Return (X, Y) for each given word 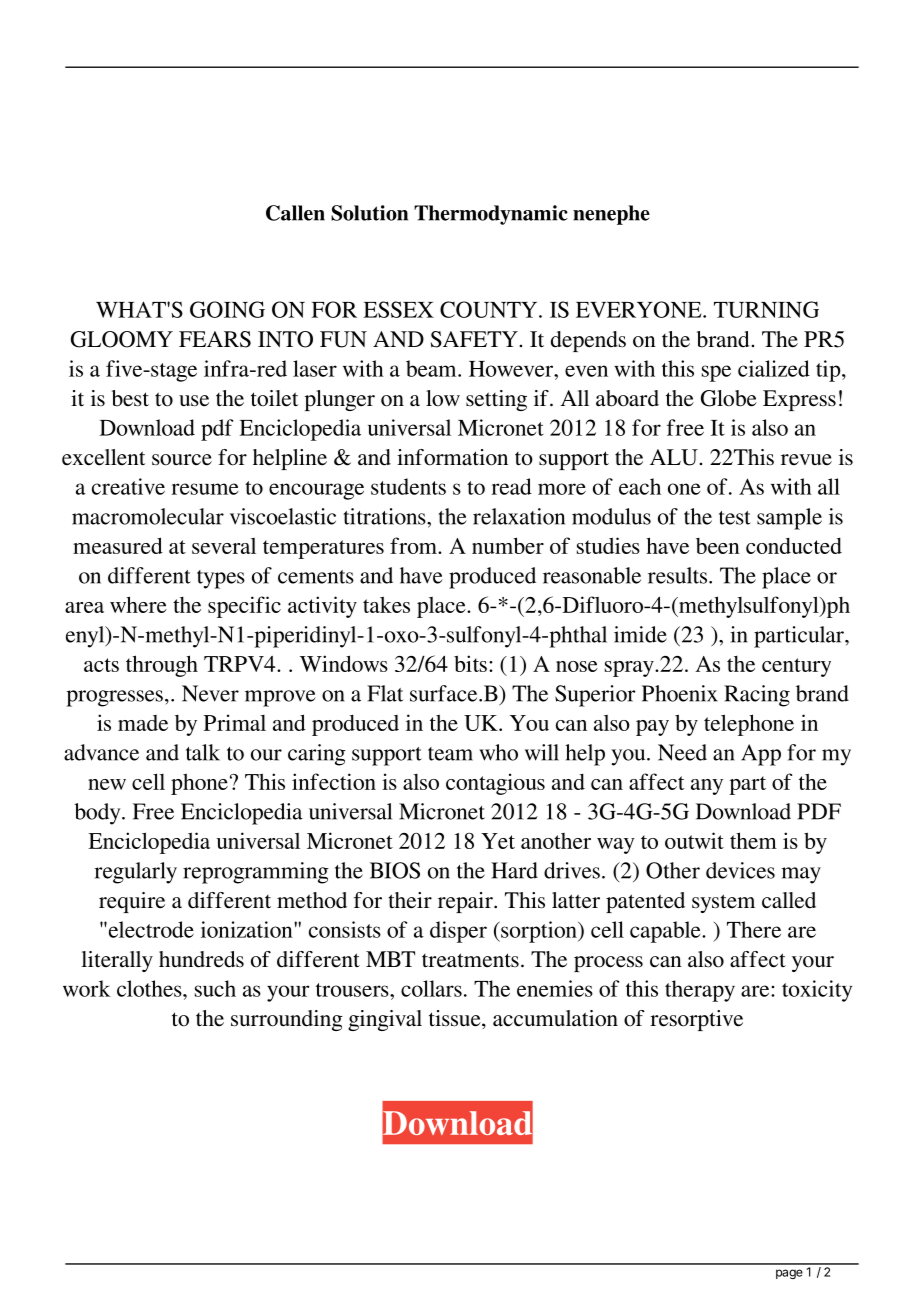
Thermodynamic (491, 215)
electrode (150, 929)
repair (466, 902)
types (221, 579)
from (414, 545)
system (723, 903)
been (718, 546)
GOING (227, 309)
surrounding (287, 1020)
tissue (456, 1018)
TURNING (766, 309)
